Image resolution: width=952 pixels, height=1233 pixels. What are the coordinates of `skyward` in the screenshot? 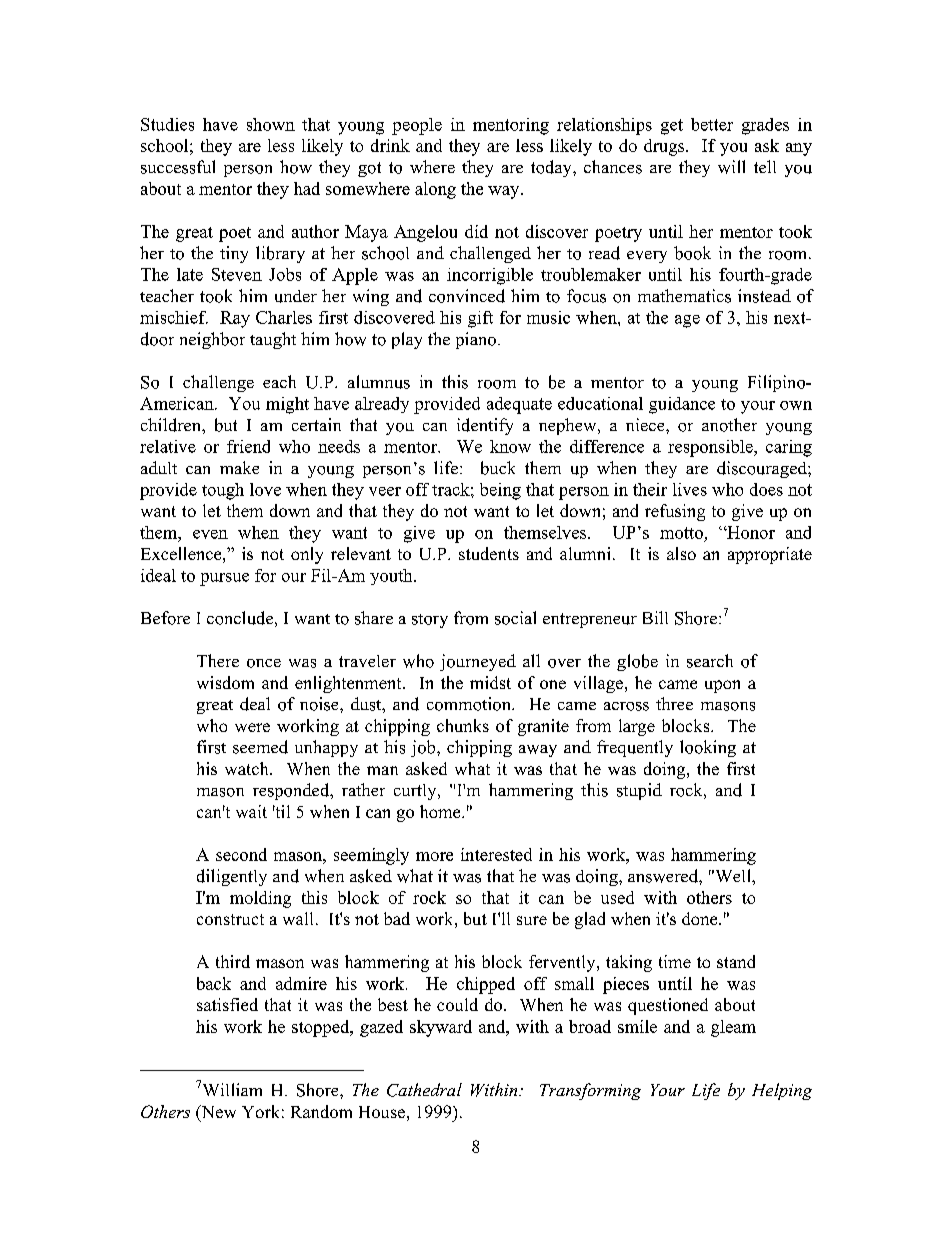 It's located at (441, 1028).
